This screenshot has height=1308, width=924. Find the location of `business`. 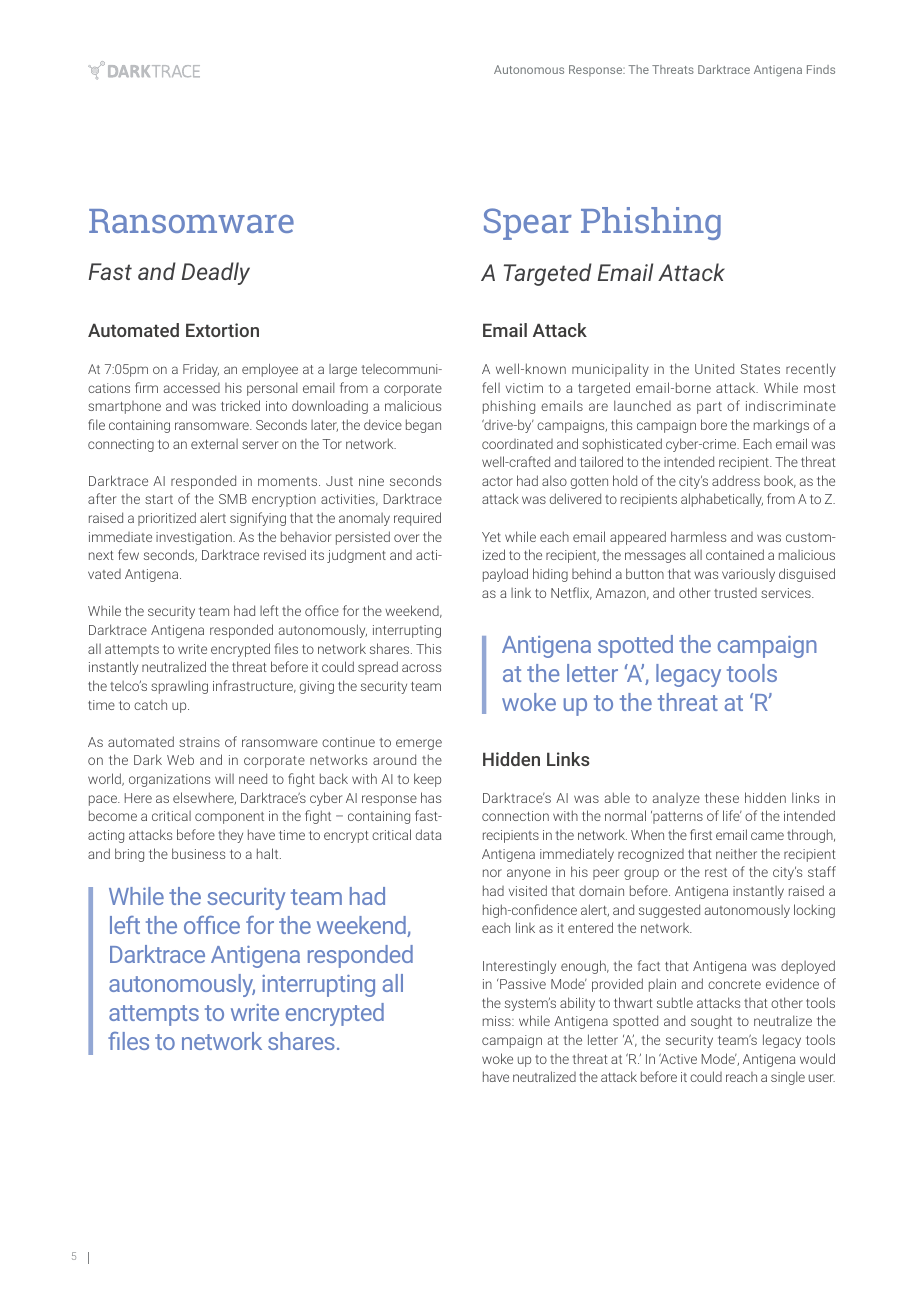

business is located at coordinates (198, 853).
